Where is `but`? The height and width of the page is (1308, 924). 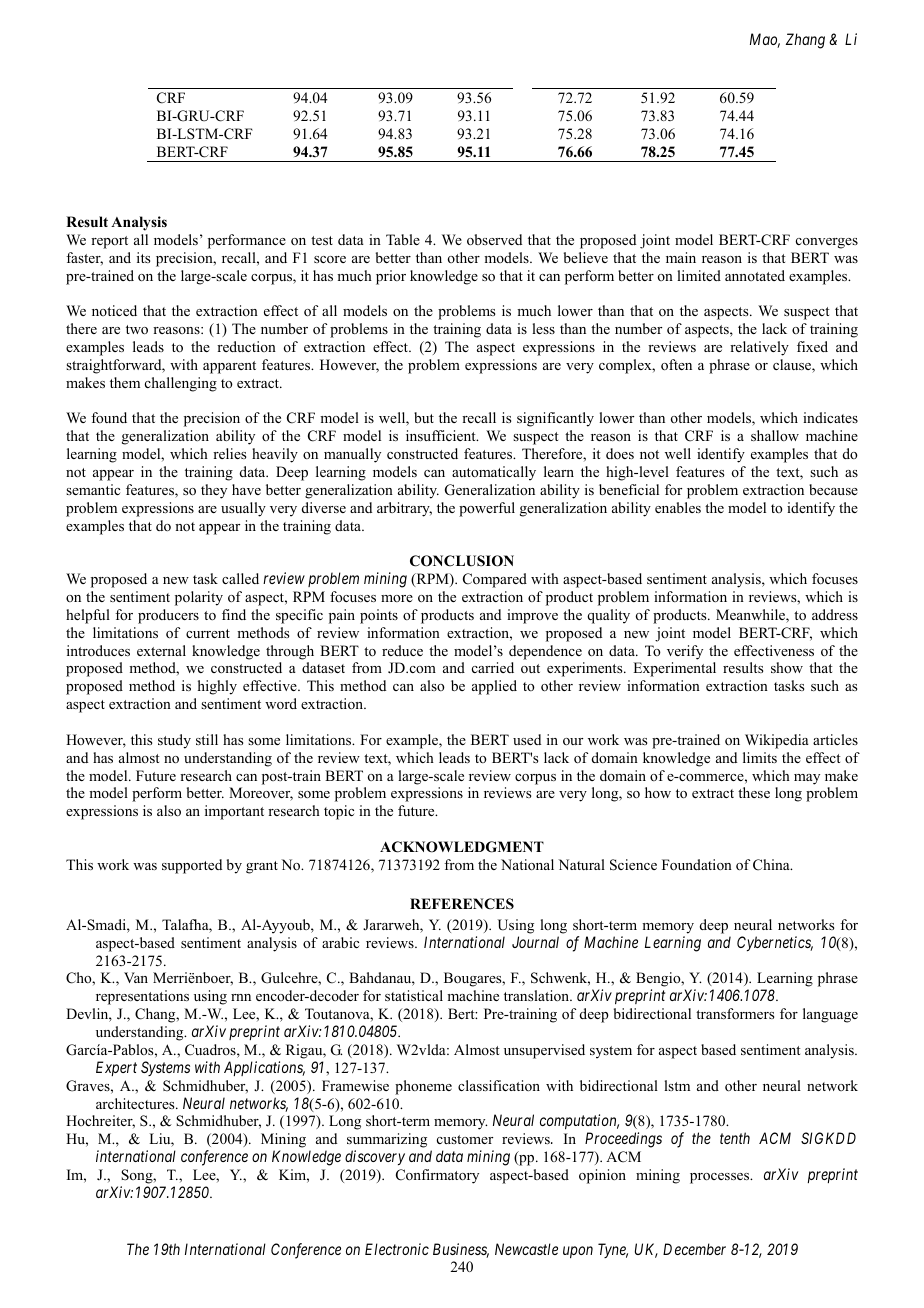 but is located at coordinates (424, 417).
